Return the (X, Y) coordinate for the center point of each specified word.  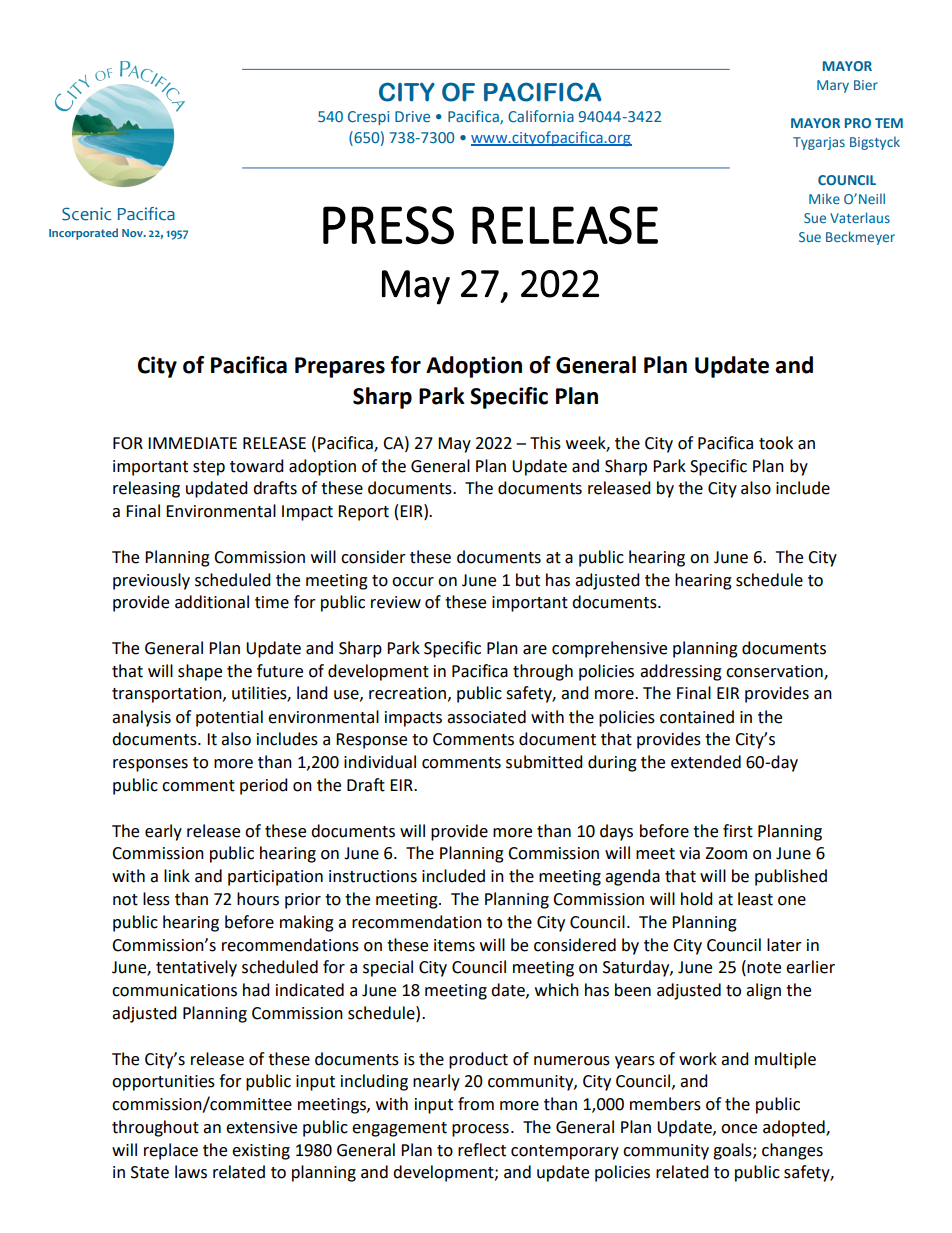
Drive (412, 116)
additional (212, 602)
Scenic (86, 214)
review (396, 602)
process (480, 1130)
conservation (775, 672)
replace (171, 1151)
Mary (833, 86)
